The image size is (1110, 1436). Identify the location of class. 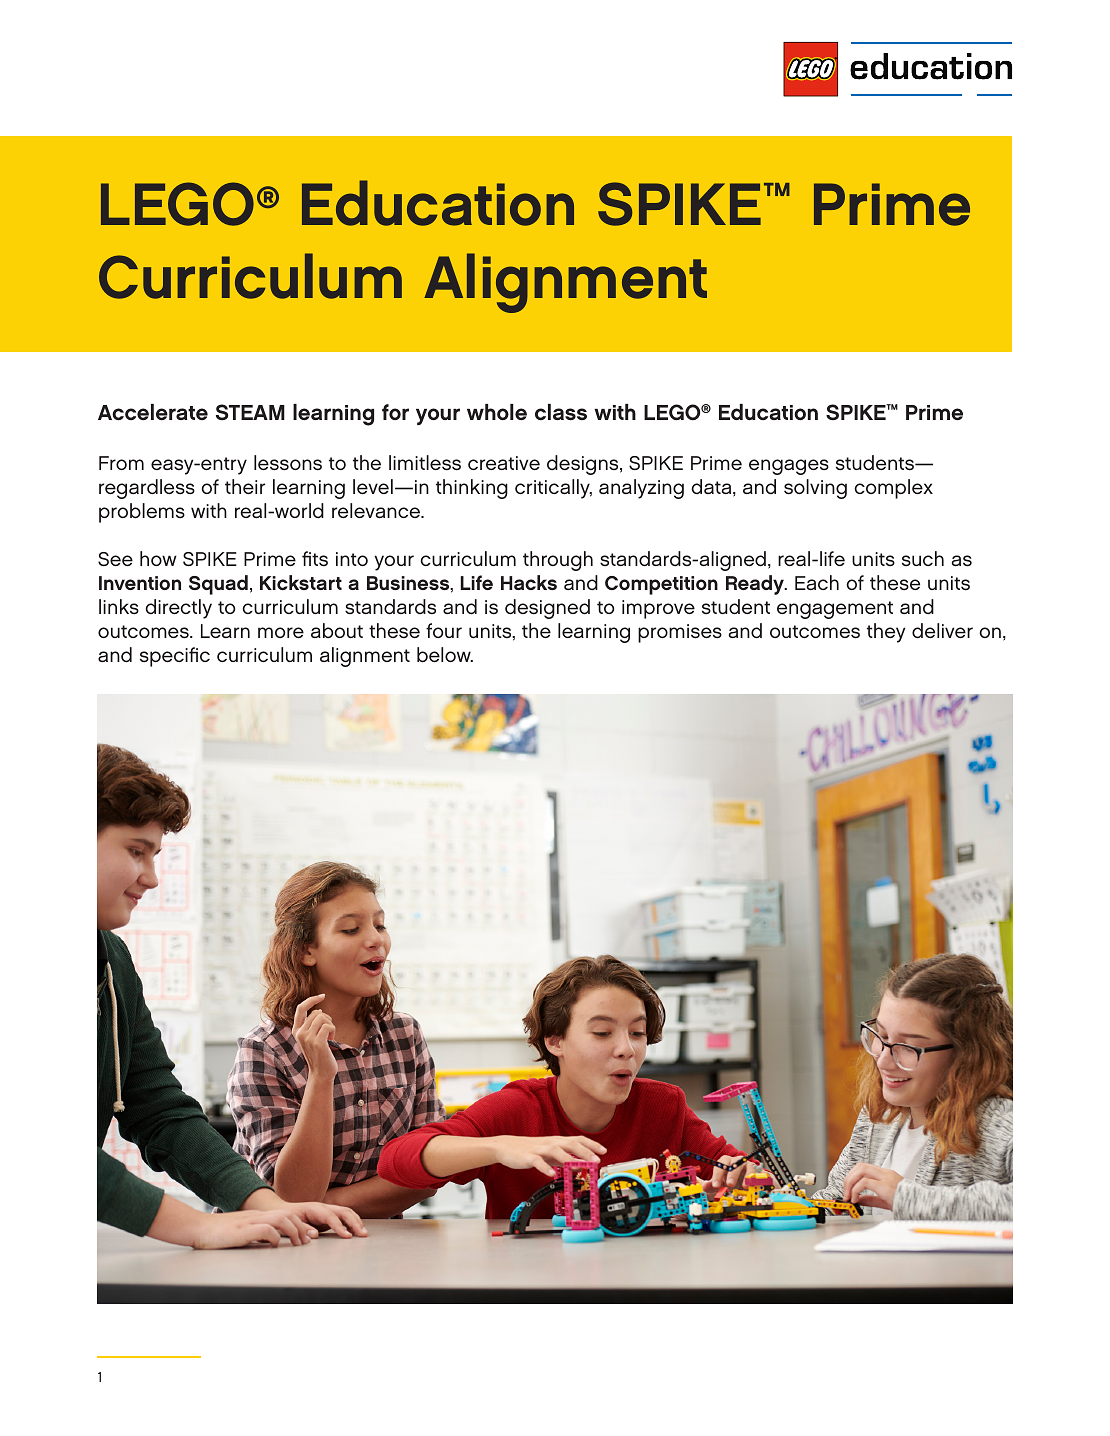
(561, 412).
